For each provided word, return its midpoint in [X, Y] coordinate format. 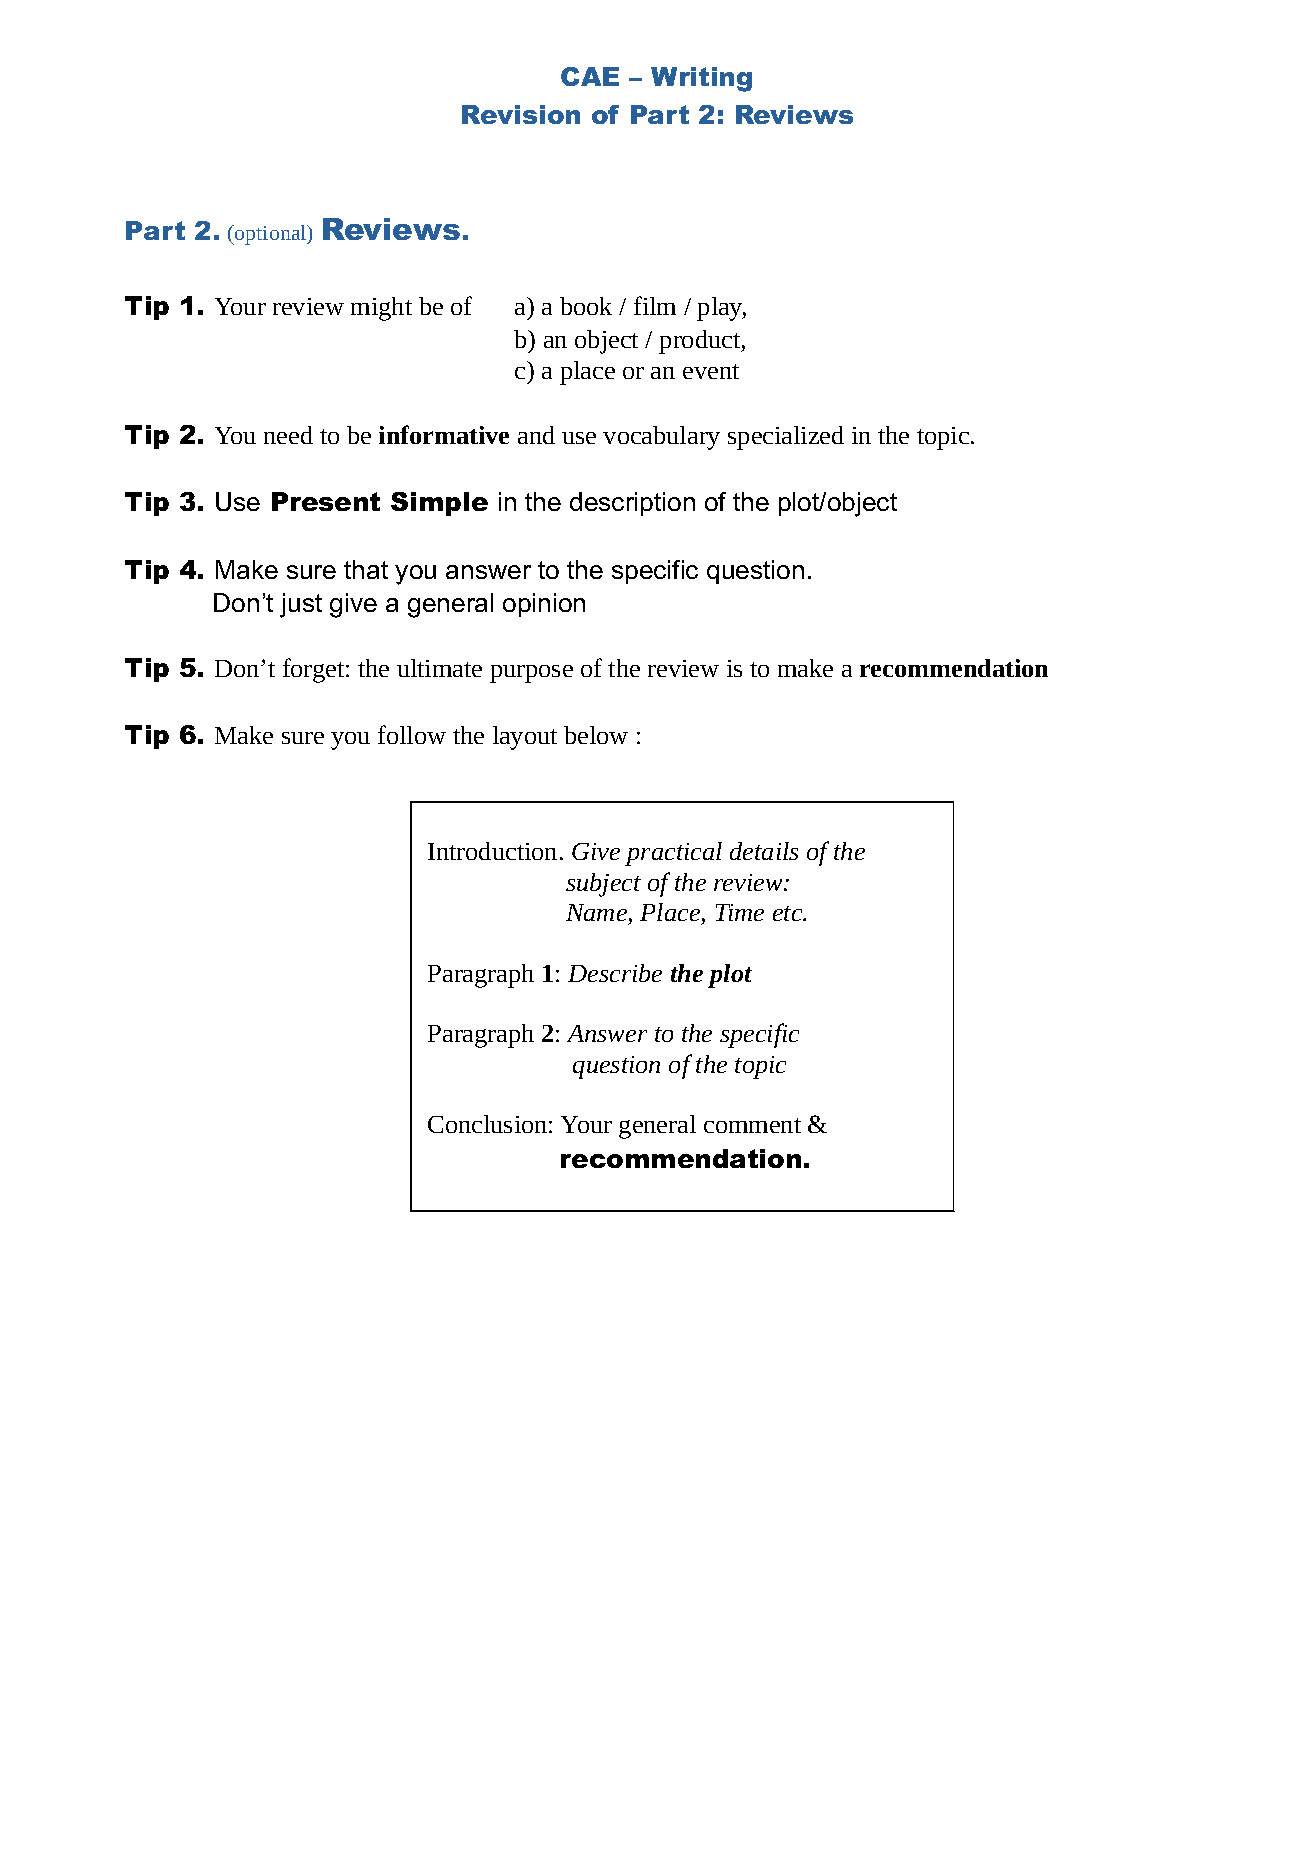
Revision [521, 114]
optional [271, 235]
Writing [701, 79]
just [301, 605]
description [632, 504]
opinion [544, 605]
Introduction [492, 851]
